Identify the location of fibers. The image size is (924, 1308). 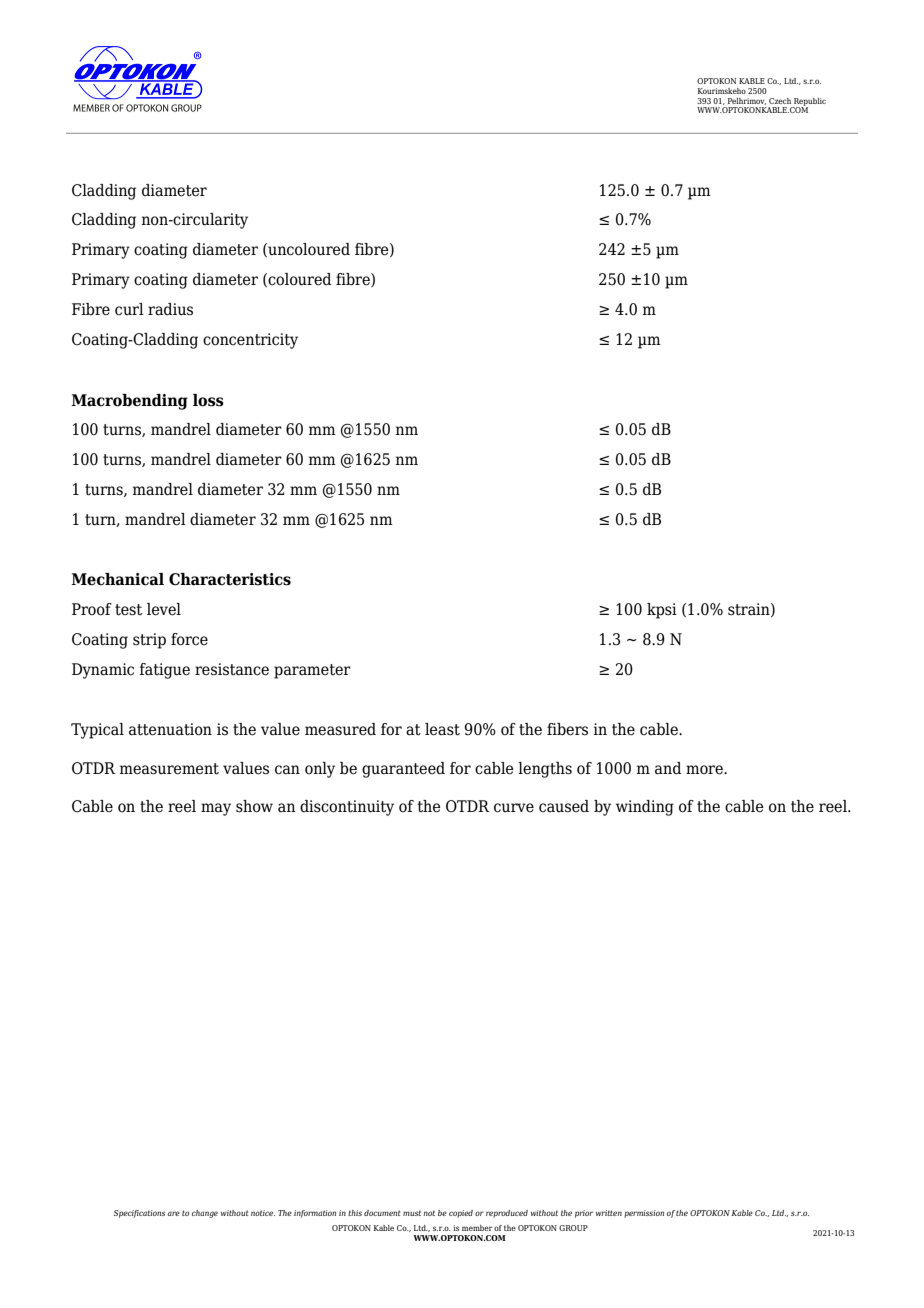
(567, 729).
